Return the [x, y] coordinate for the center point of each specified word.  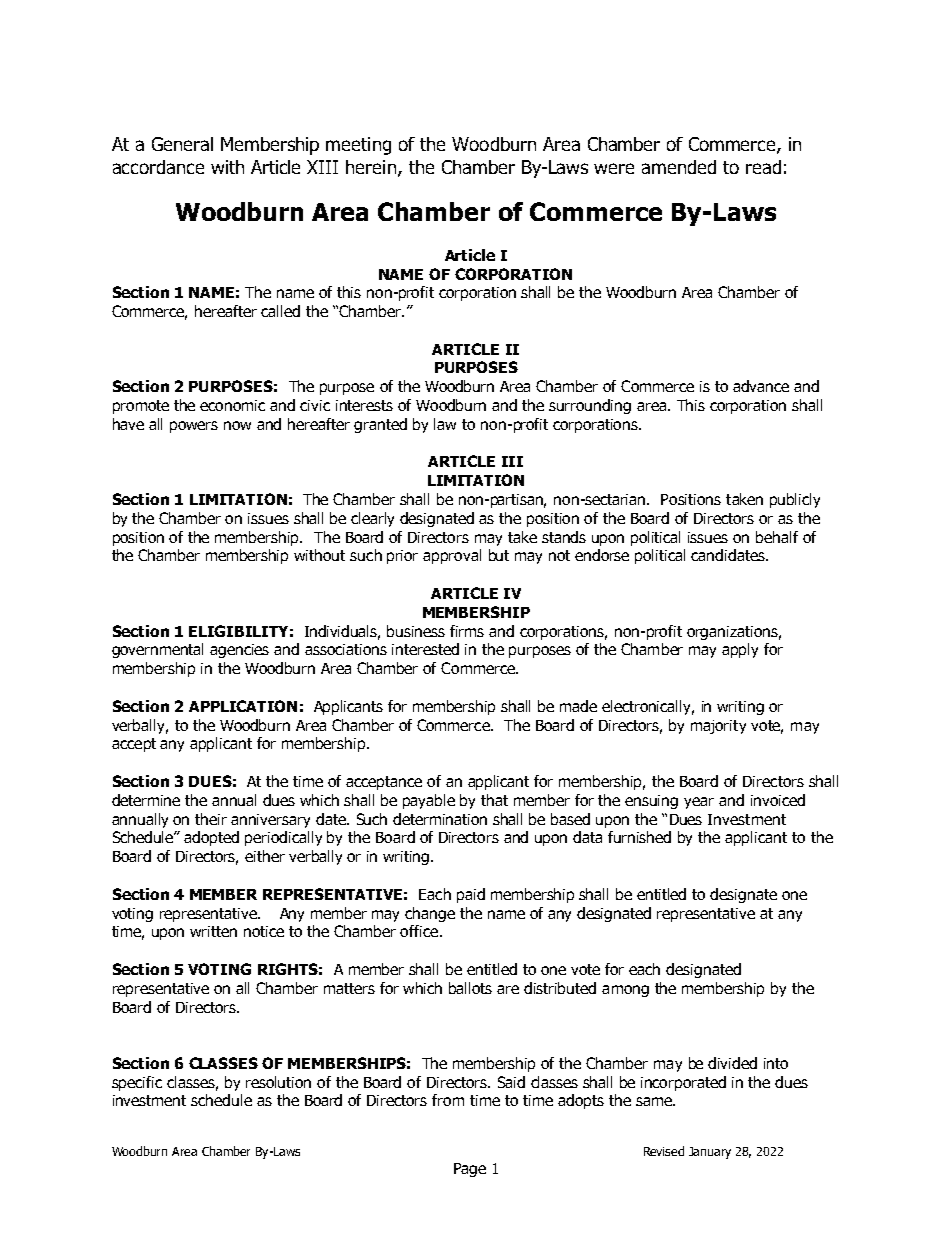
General [182, 144]
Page [470, 1170]
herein [371, 167]
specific [137, 1083]
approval [452, 556]
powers [194, 427]
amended [679, 167]
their [211, 819]
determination [440, 819]
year [699, 803]
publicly [795, 500]
